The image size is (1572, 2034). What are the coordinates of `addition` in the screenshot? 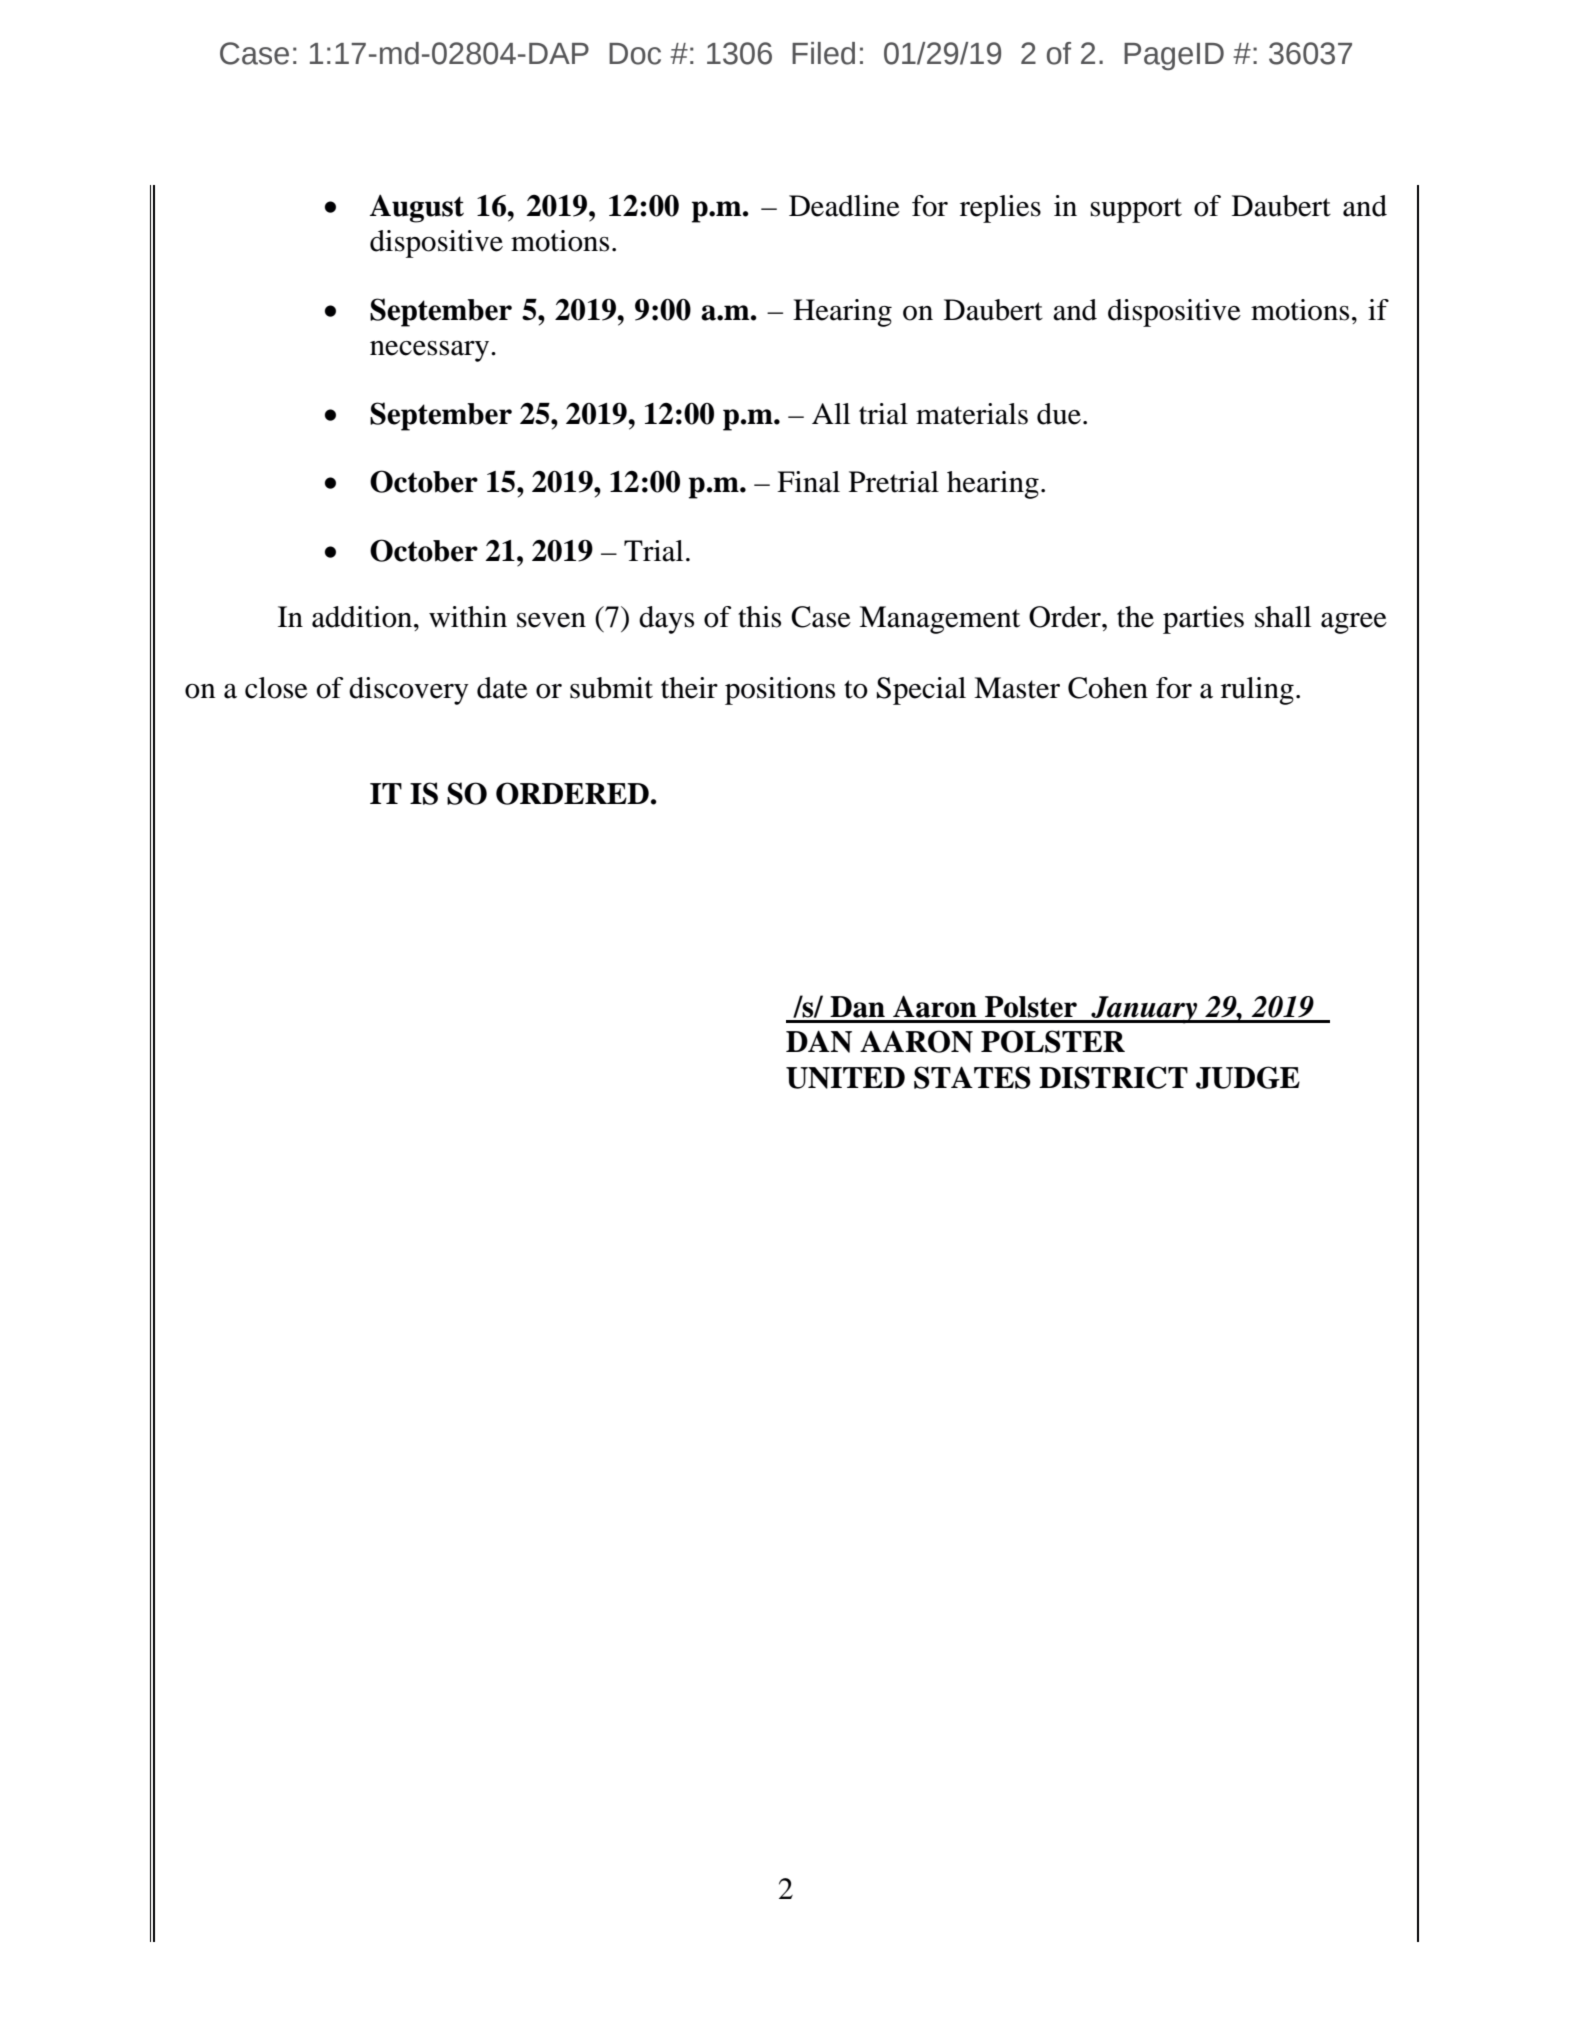 It's located at (363, 617).
